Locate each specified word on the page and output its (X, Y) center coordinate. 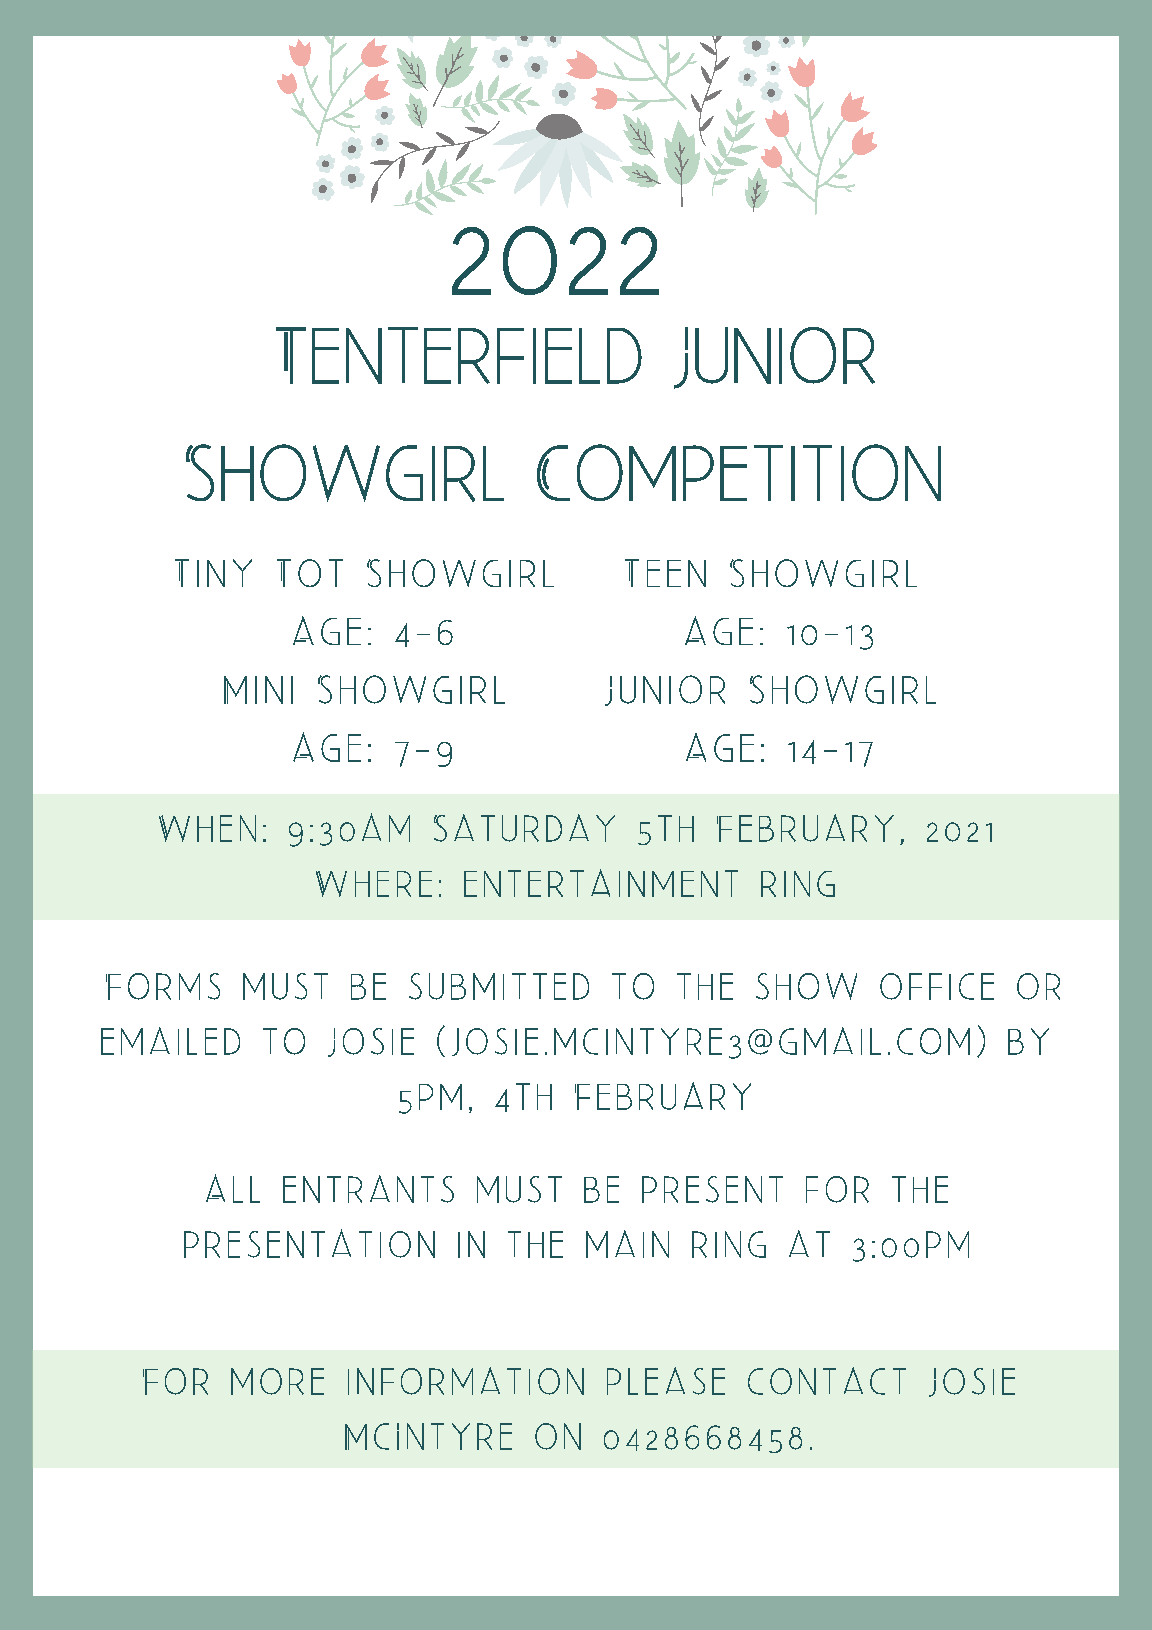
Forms (163, 986)
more (277, 1381)
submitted (499, 986)
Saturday (524, 828)
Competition (739, 472)
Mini (258, 690)
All (233, 1188)
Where (374, 884)
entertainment (601, 883)
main (627, 1244)
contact (827, 1381)
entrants (368, 1189)
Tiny (213, 573)
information (466, 1381)
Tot (310, 573)
